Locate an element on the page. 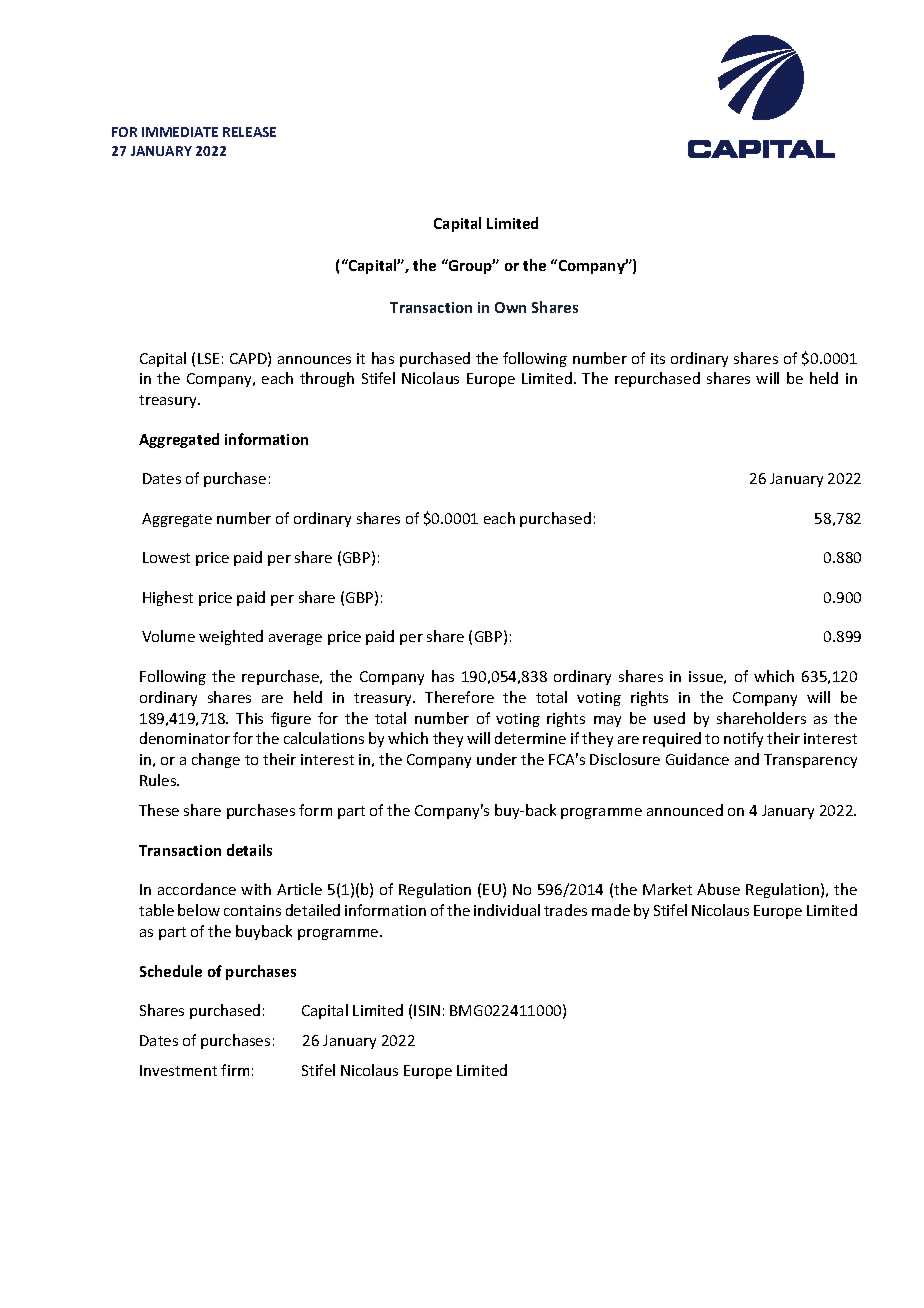 This image has height=1308, width=924. LSE is located at coordinates (208, 358).
